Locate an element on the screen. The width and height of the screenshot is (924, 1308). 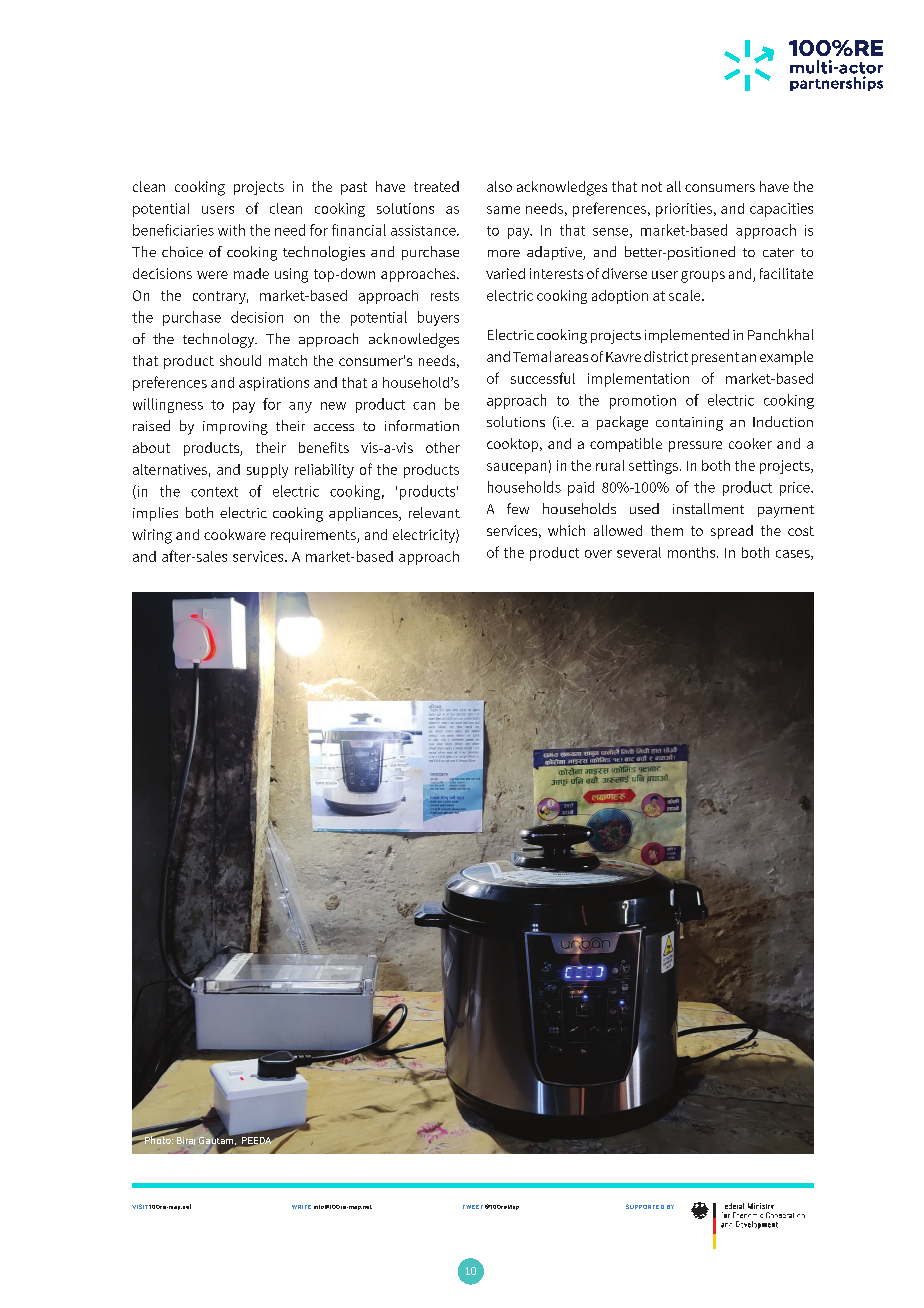
months is located at coordinates (693, 552).
